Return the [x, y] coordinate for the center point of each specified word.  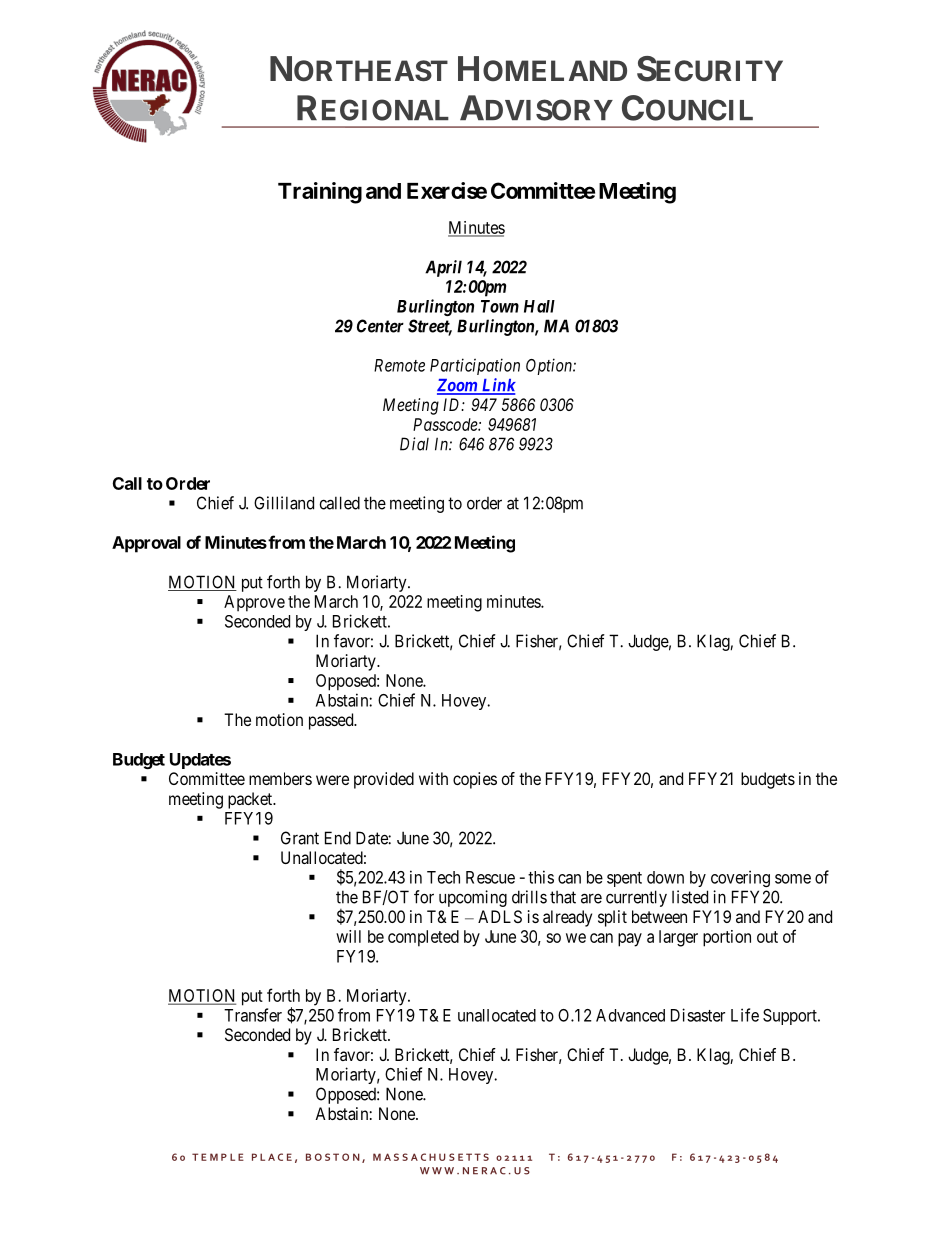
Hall [539, 306]
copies [475, 780]
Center [380, 326]
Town [500, 306]
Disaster [698, 1015]
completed [423, 938]
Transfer [253, 1015]
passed [332, 721]
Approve [254, 603]
